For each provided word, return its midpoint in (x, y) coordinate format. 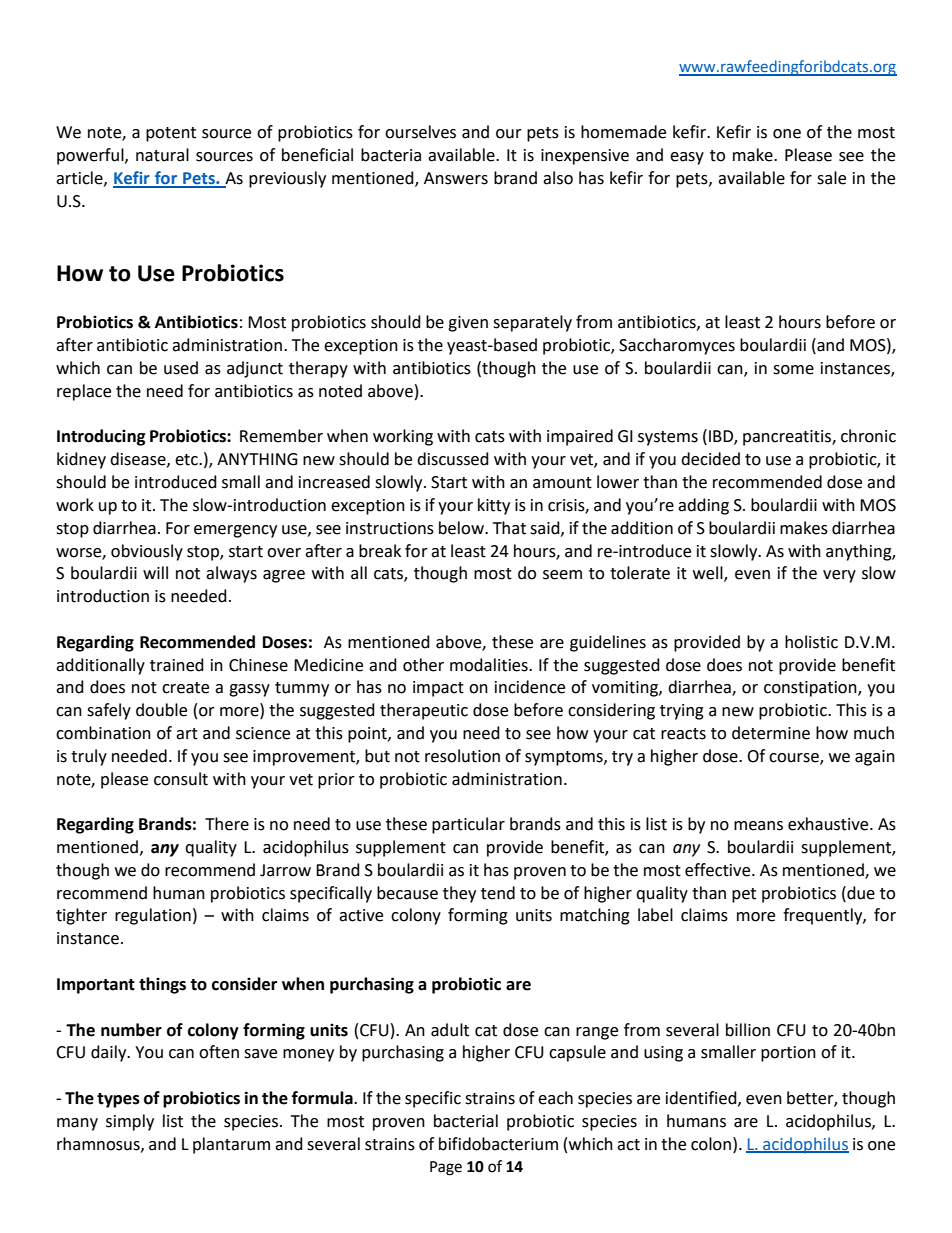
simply (130, 1122)
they (459, 894)
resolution (462, 756)
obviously (147, 552)
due (860, 893)
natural (162, 155)
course (795, 758)
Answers (456, 178)
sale (831, 178)
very (839, 576)
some (793, 370)
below (462, 528)
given (468, 324)
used (181, 368)
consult (181, 779)
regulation (153, 916)
